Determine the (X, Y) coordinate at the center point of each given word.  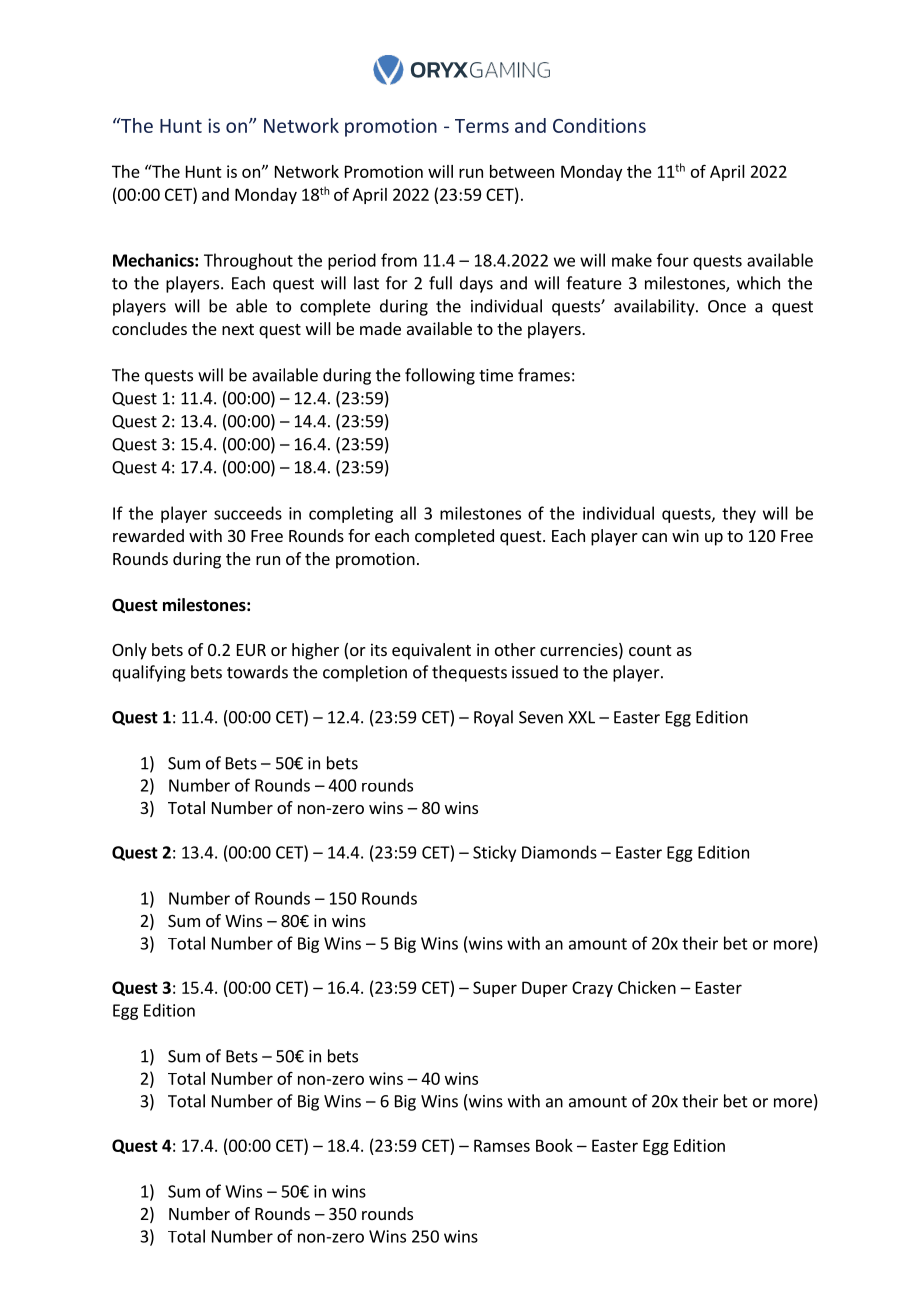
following (440, 376)
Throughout (248, 261)
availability (655, 307)
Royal (493, 718)
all (408, 513)
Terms (482, 126)
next (238, 329)
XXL (581, 717)
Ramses (502, 1145)
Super (495, 989)
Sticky (494, 853)
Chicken (647, 987)
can (654, 537)
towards (257, 672)
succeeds (248, 513)
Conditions (599, 125)
